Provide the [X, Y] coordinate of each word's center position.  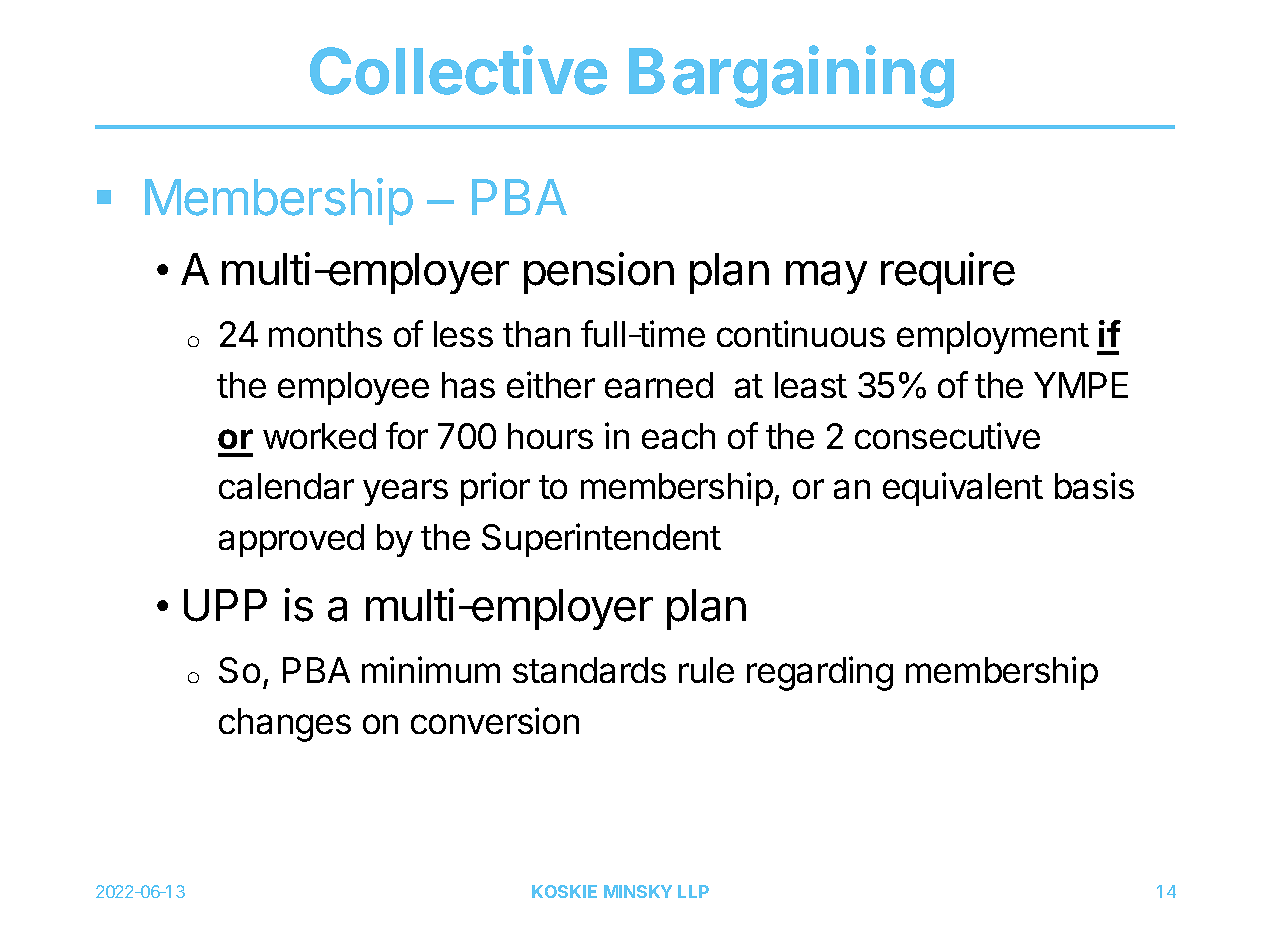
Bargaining [791, 77]
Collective [458, 70]
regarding [820, 673]
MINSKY [638, 891]
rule [706, 670]
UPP [225, 605]
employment [993, 337]
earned [659, 385]
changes [285, 725]
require [948, 273]
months [325, 334]
